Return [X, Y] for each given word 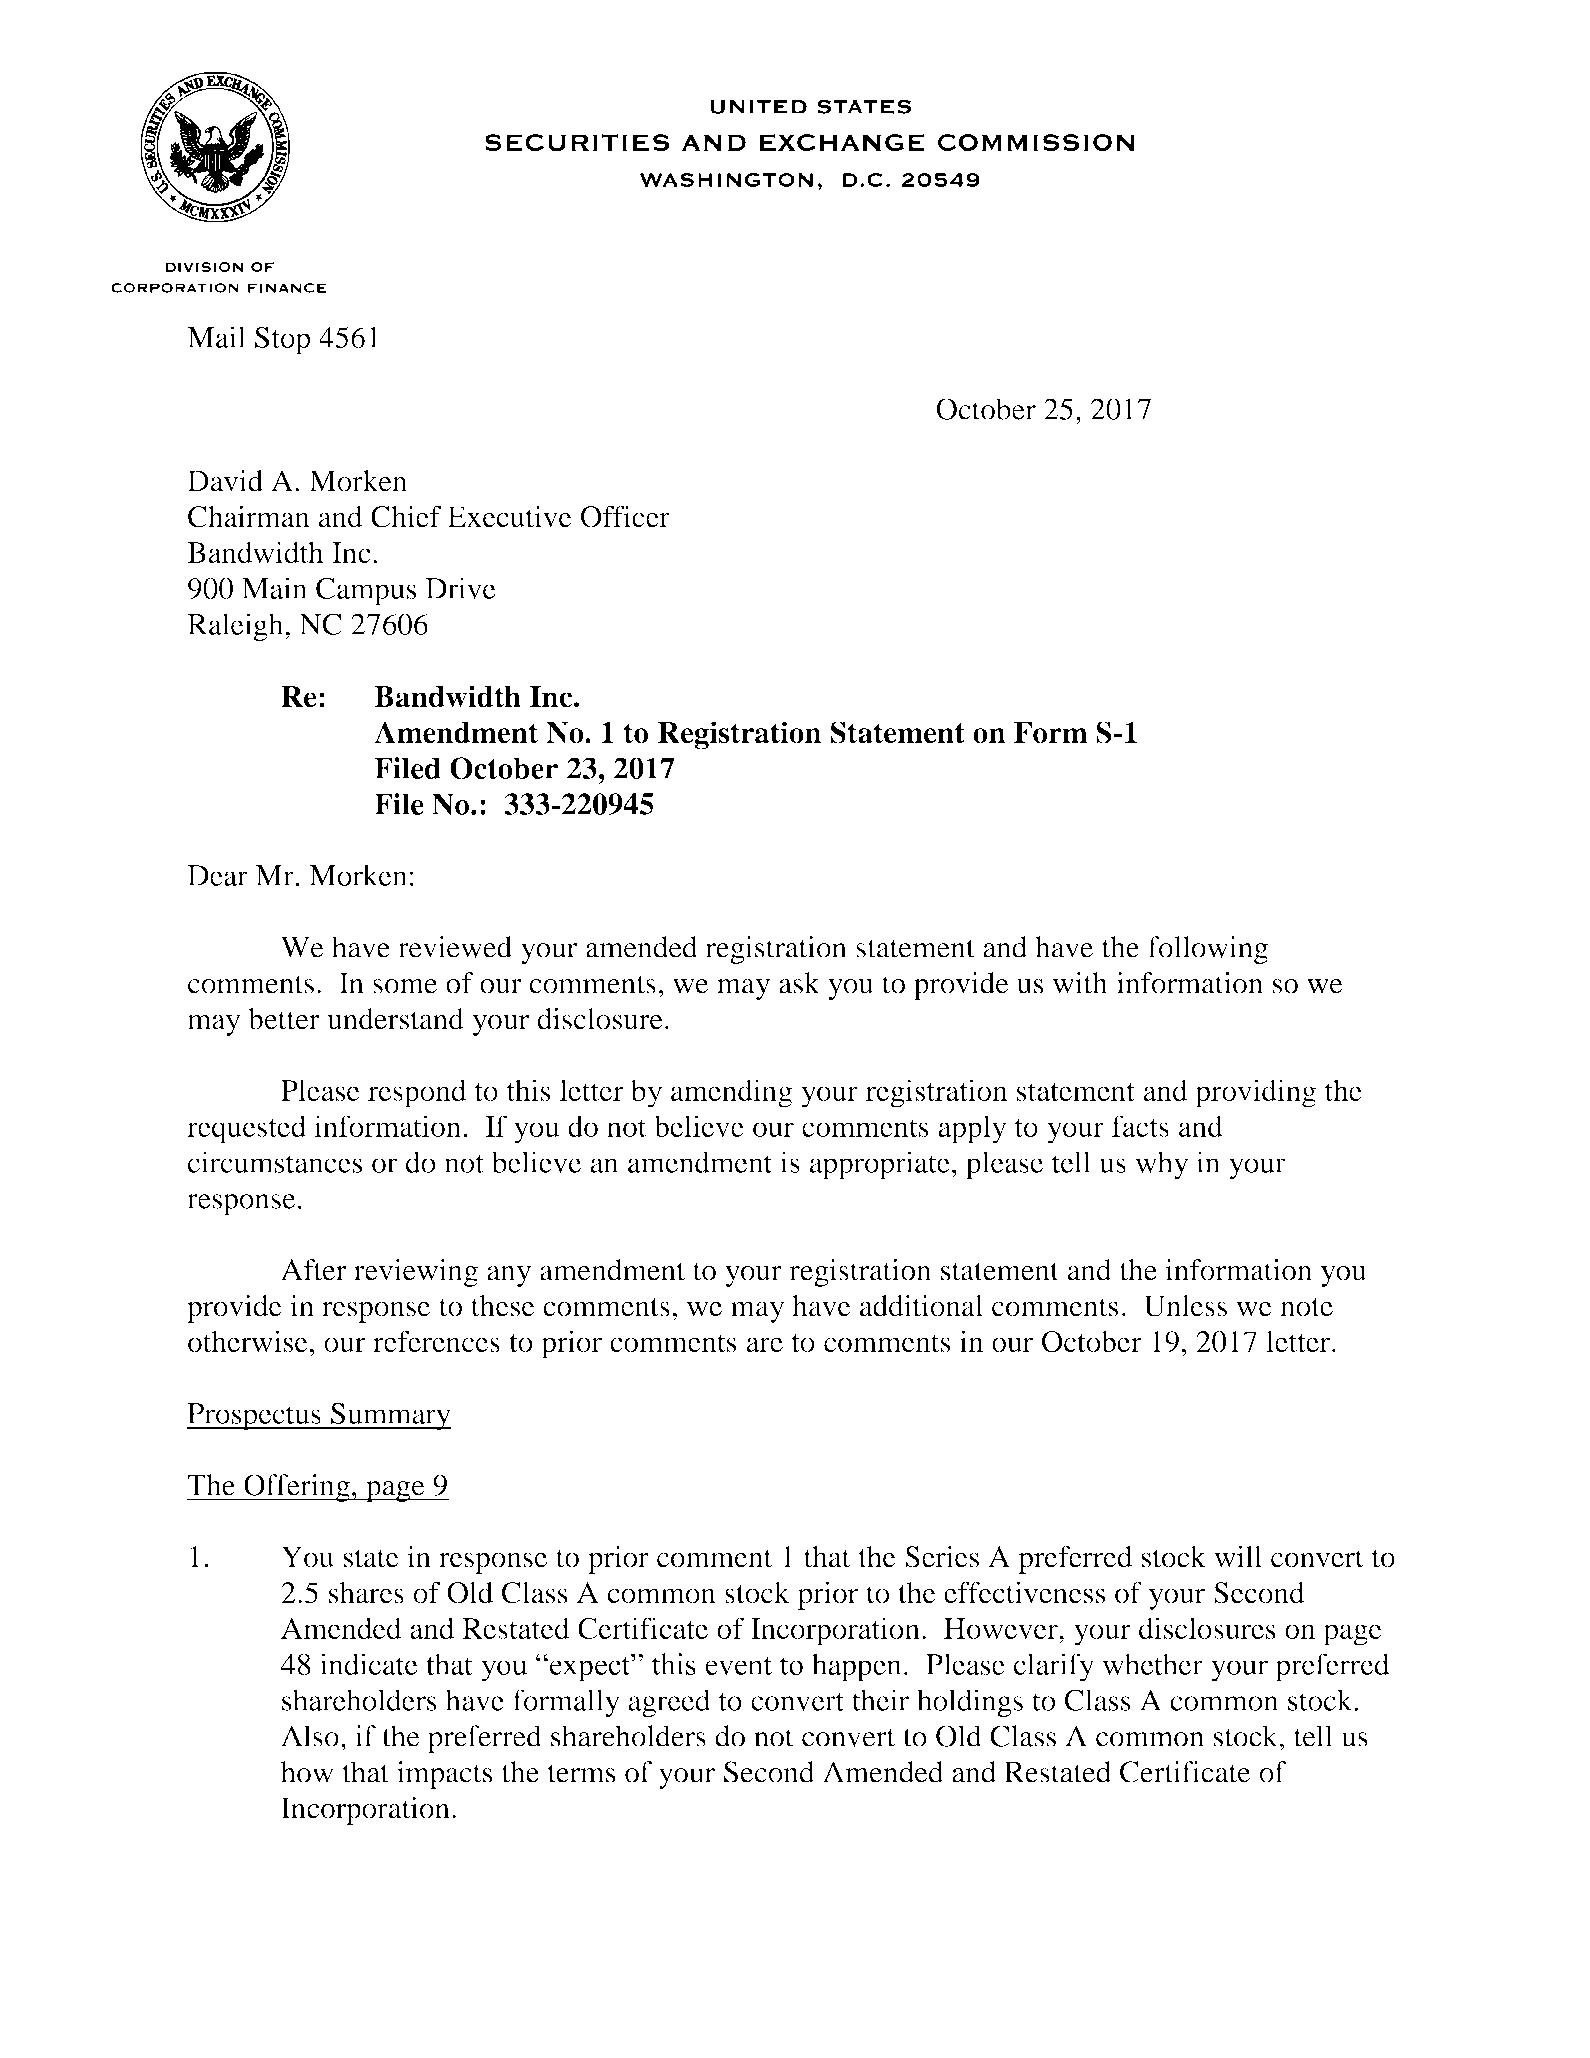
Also [310, 1736]
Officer [625, 516]
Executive [510, 517]
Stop [282, 340]
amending [731, 1093]
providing [1255, 1093]
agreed [669, 1703]
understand [395, 1019]
